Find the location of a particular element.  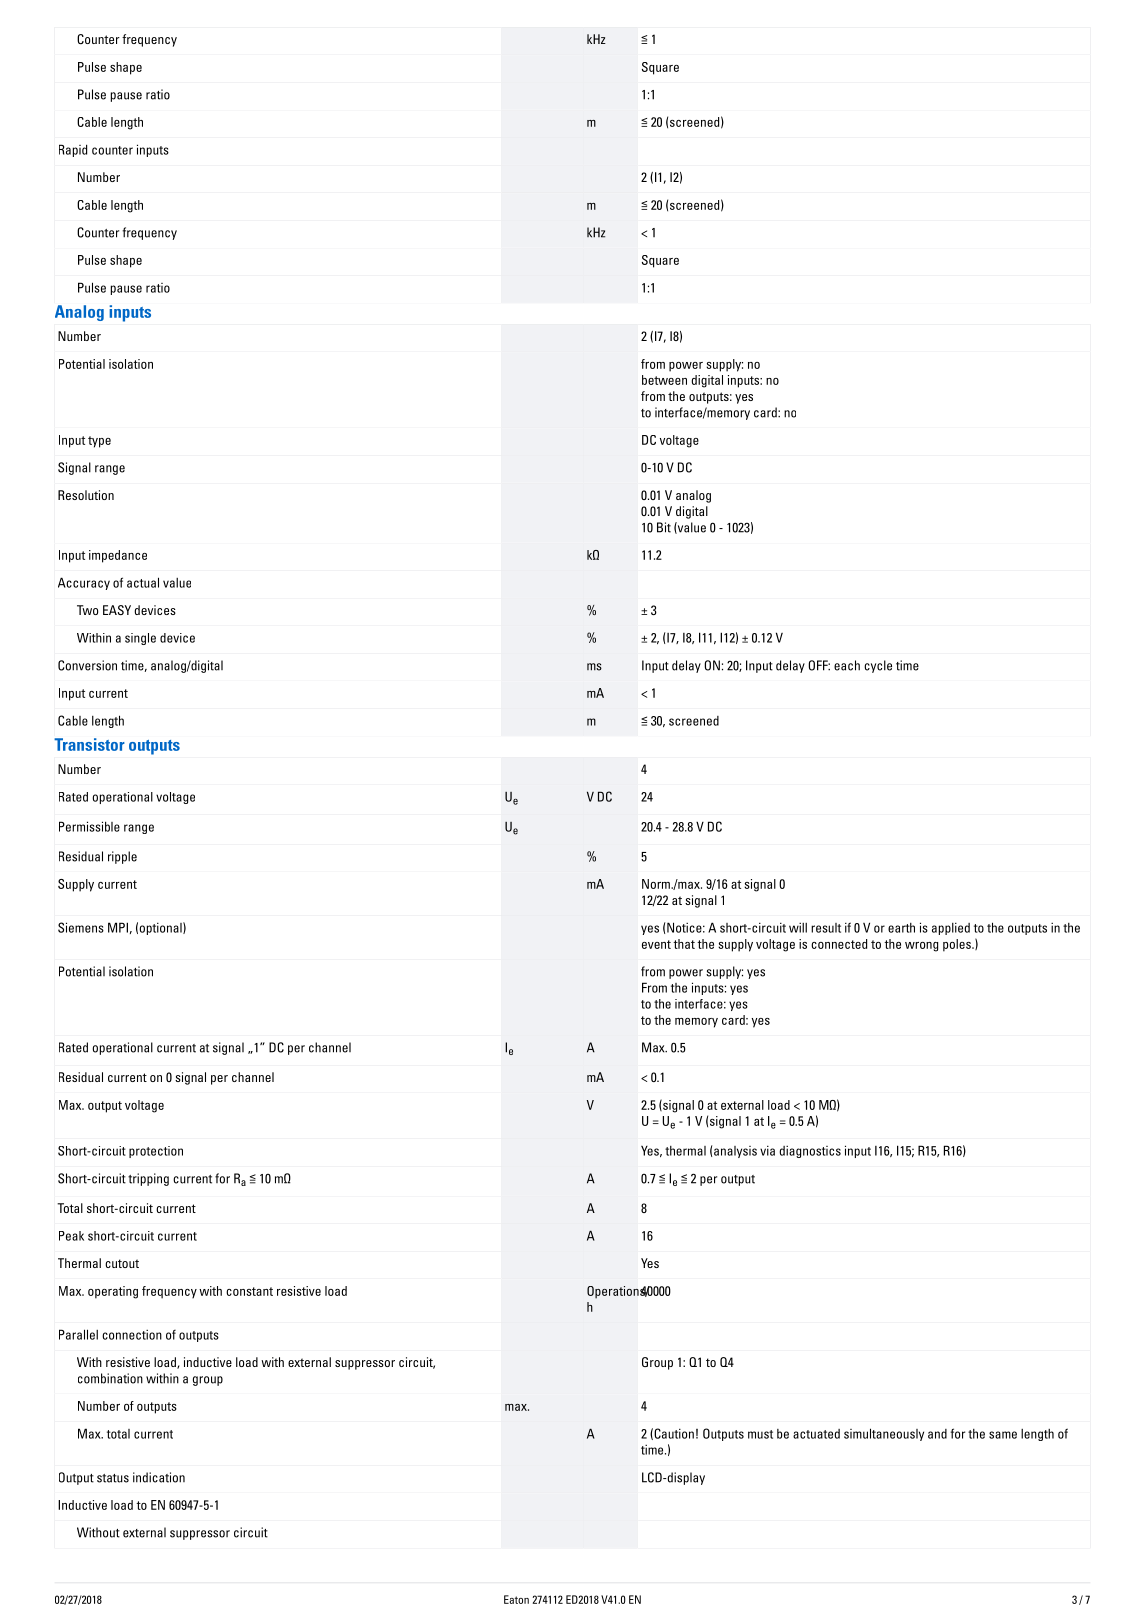

Bit is located at coordinates (664, 527).
